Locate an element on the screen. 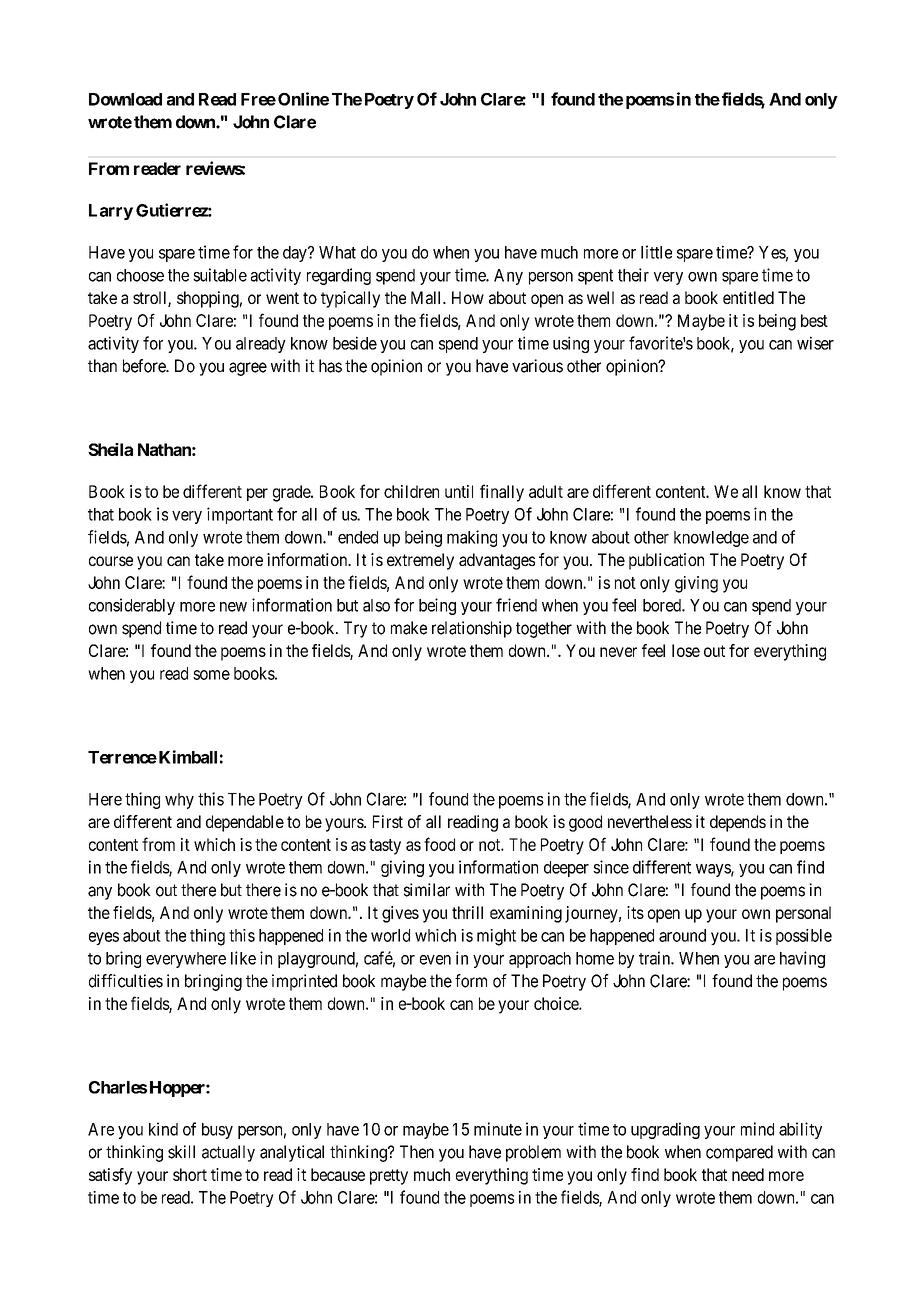  like is located at coordinates (243, 958).
